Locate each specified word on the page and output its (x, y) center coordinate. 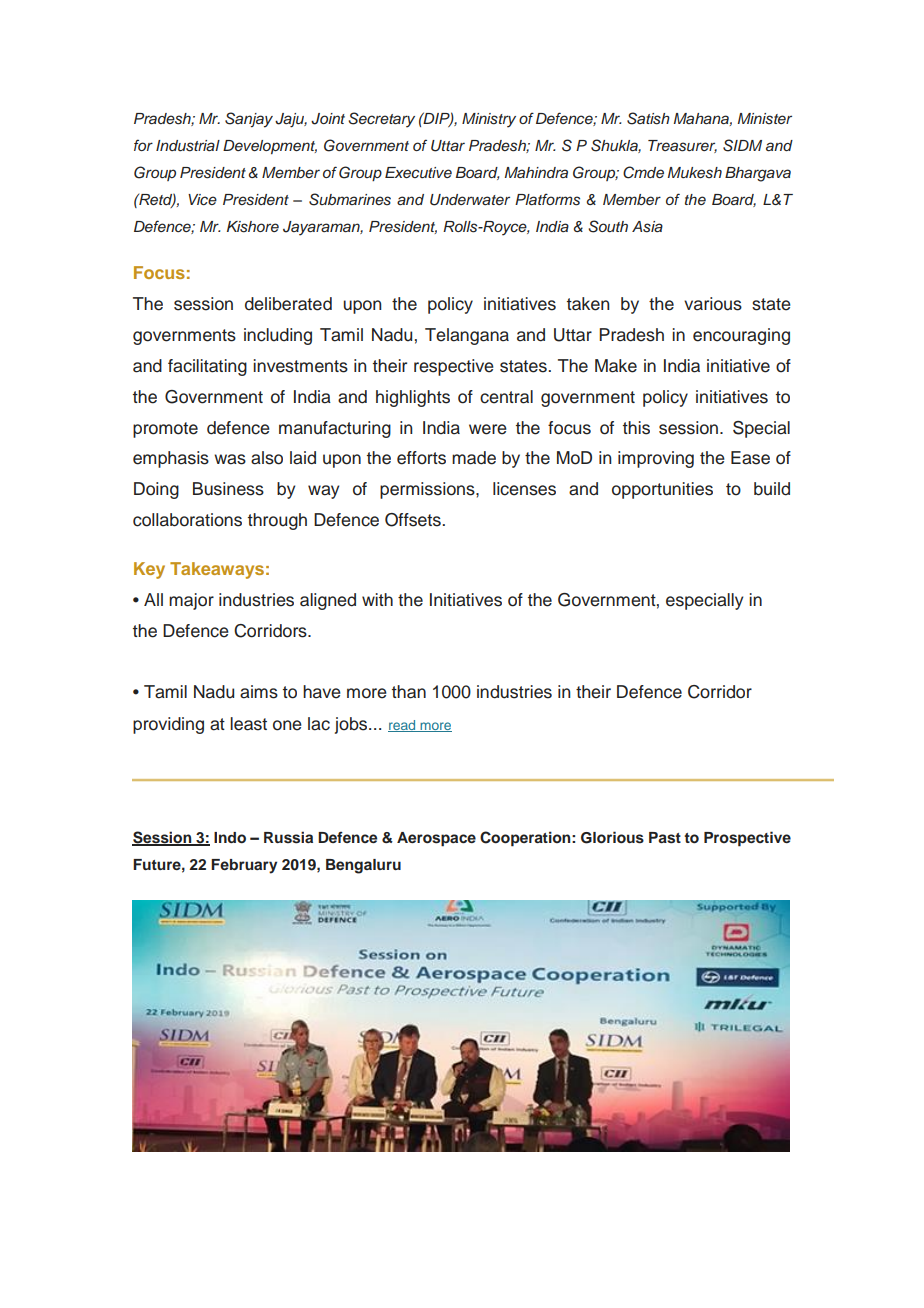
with (377, 599)
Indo (230, 838)
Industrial (188, 146)
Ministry (489, 120)
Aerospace (436, 839)
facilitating (207, 367)
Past (665, 838)
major (191, 601)
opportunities (662, 490)
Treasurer (682, 146)
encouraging (741, 336)
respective (454, 367)
